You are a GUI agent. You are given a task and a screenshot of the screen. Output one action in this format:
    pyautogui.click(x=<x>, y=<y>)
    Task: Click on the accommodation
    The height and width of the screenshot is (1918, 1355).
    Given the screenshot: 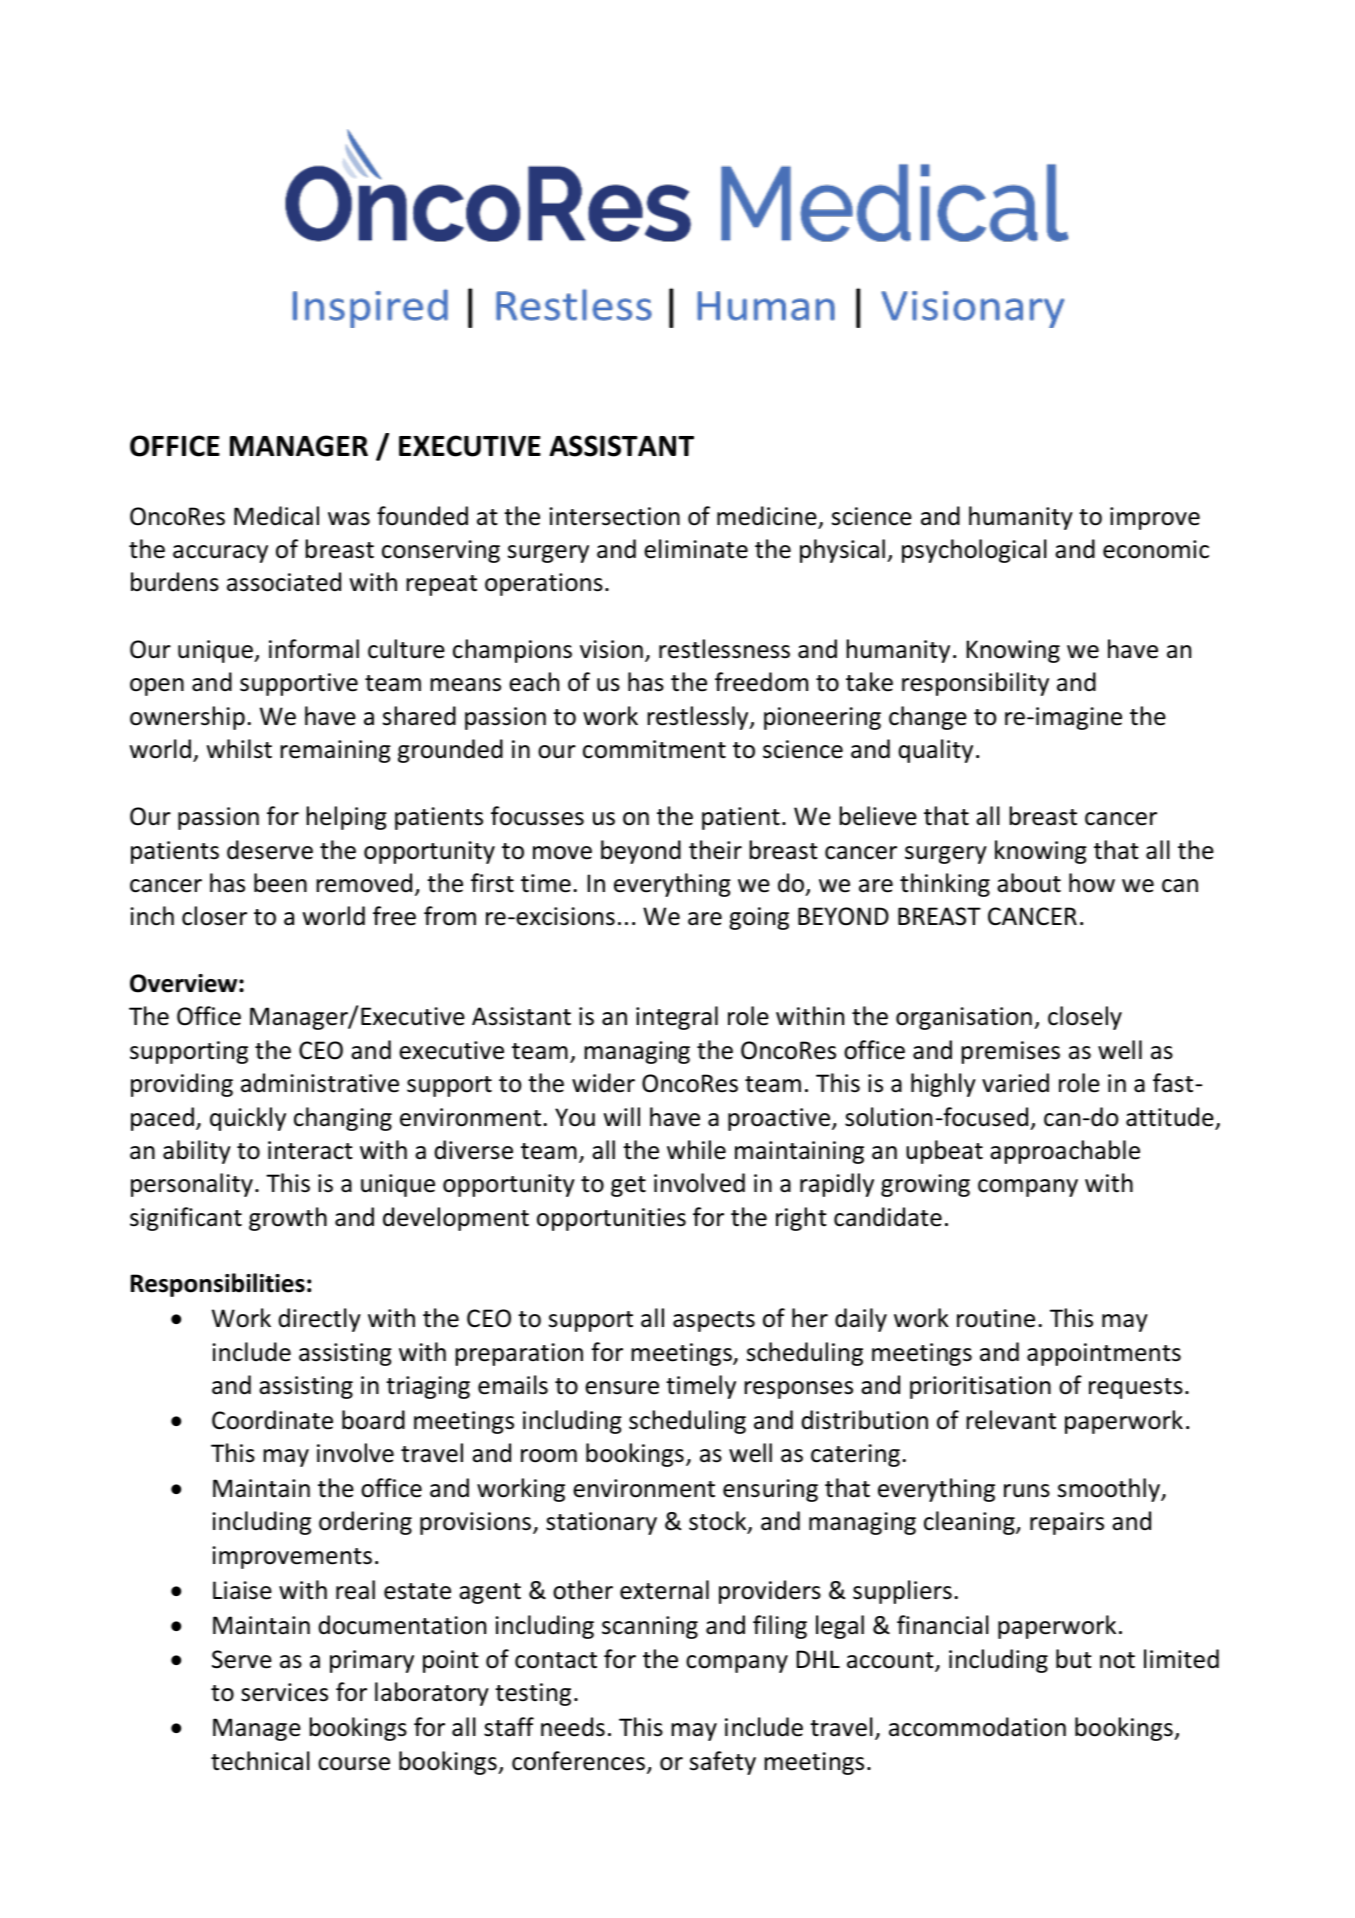 What is the action you would take?
    pyautogui.click(x=977, y=1727)
